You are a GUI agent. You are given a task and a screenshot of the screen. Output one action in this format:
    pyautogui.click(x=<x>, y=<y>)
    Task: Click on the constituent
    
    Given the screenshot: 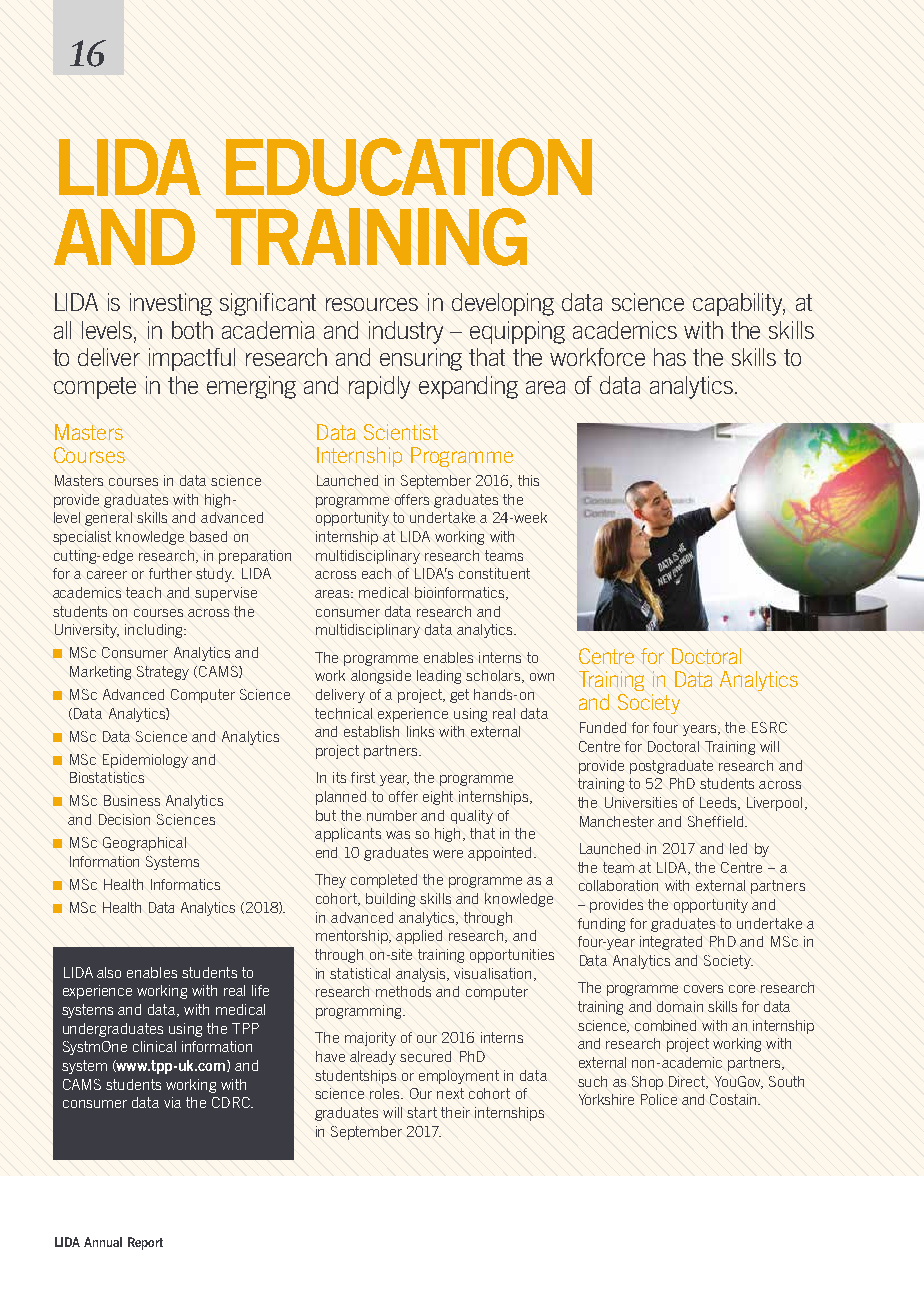 What is the action you would take?
    pyautogui.click(x=494, y=573)
